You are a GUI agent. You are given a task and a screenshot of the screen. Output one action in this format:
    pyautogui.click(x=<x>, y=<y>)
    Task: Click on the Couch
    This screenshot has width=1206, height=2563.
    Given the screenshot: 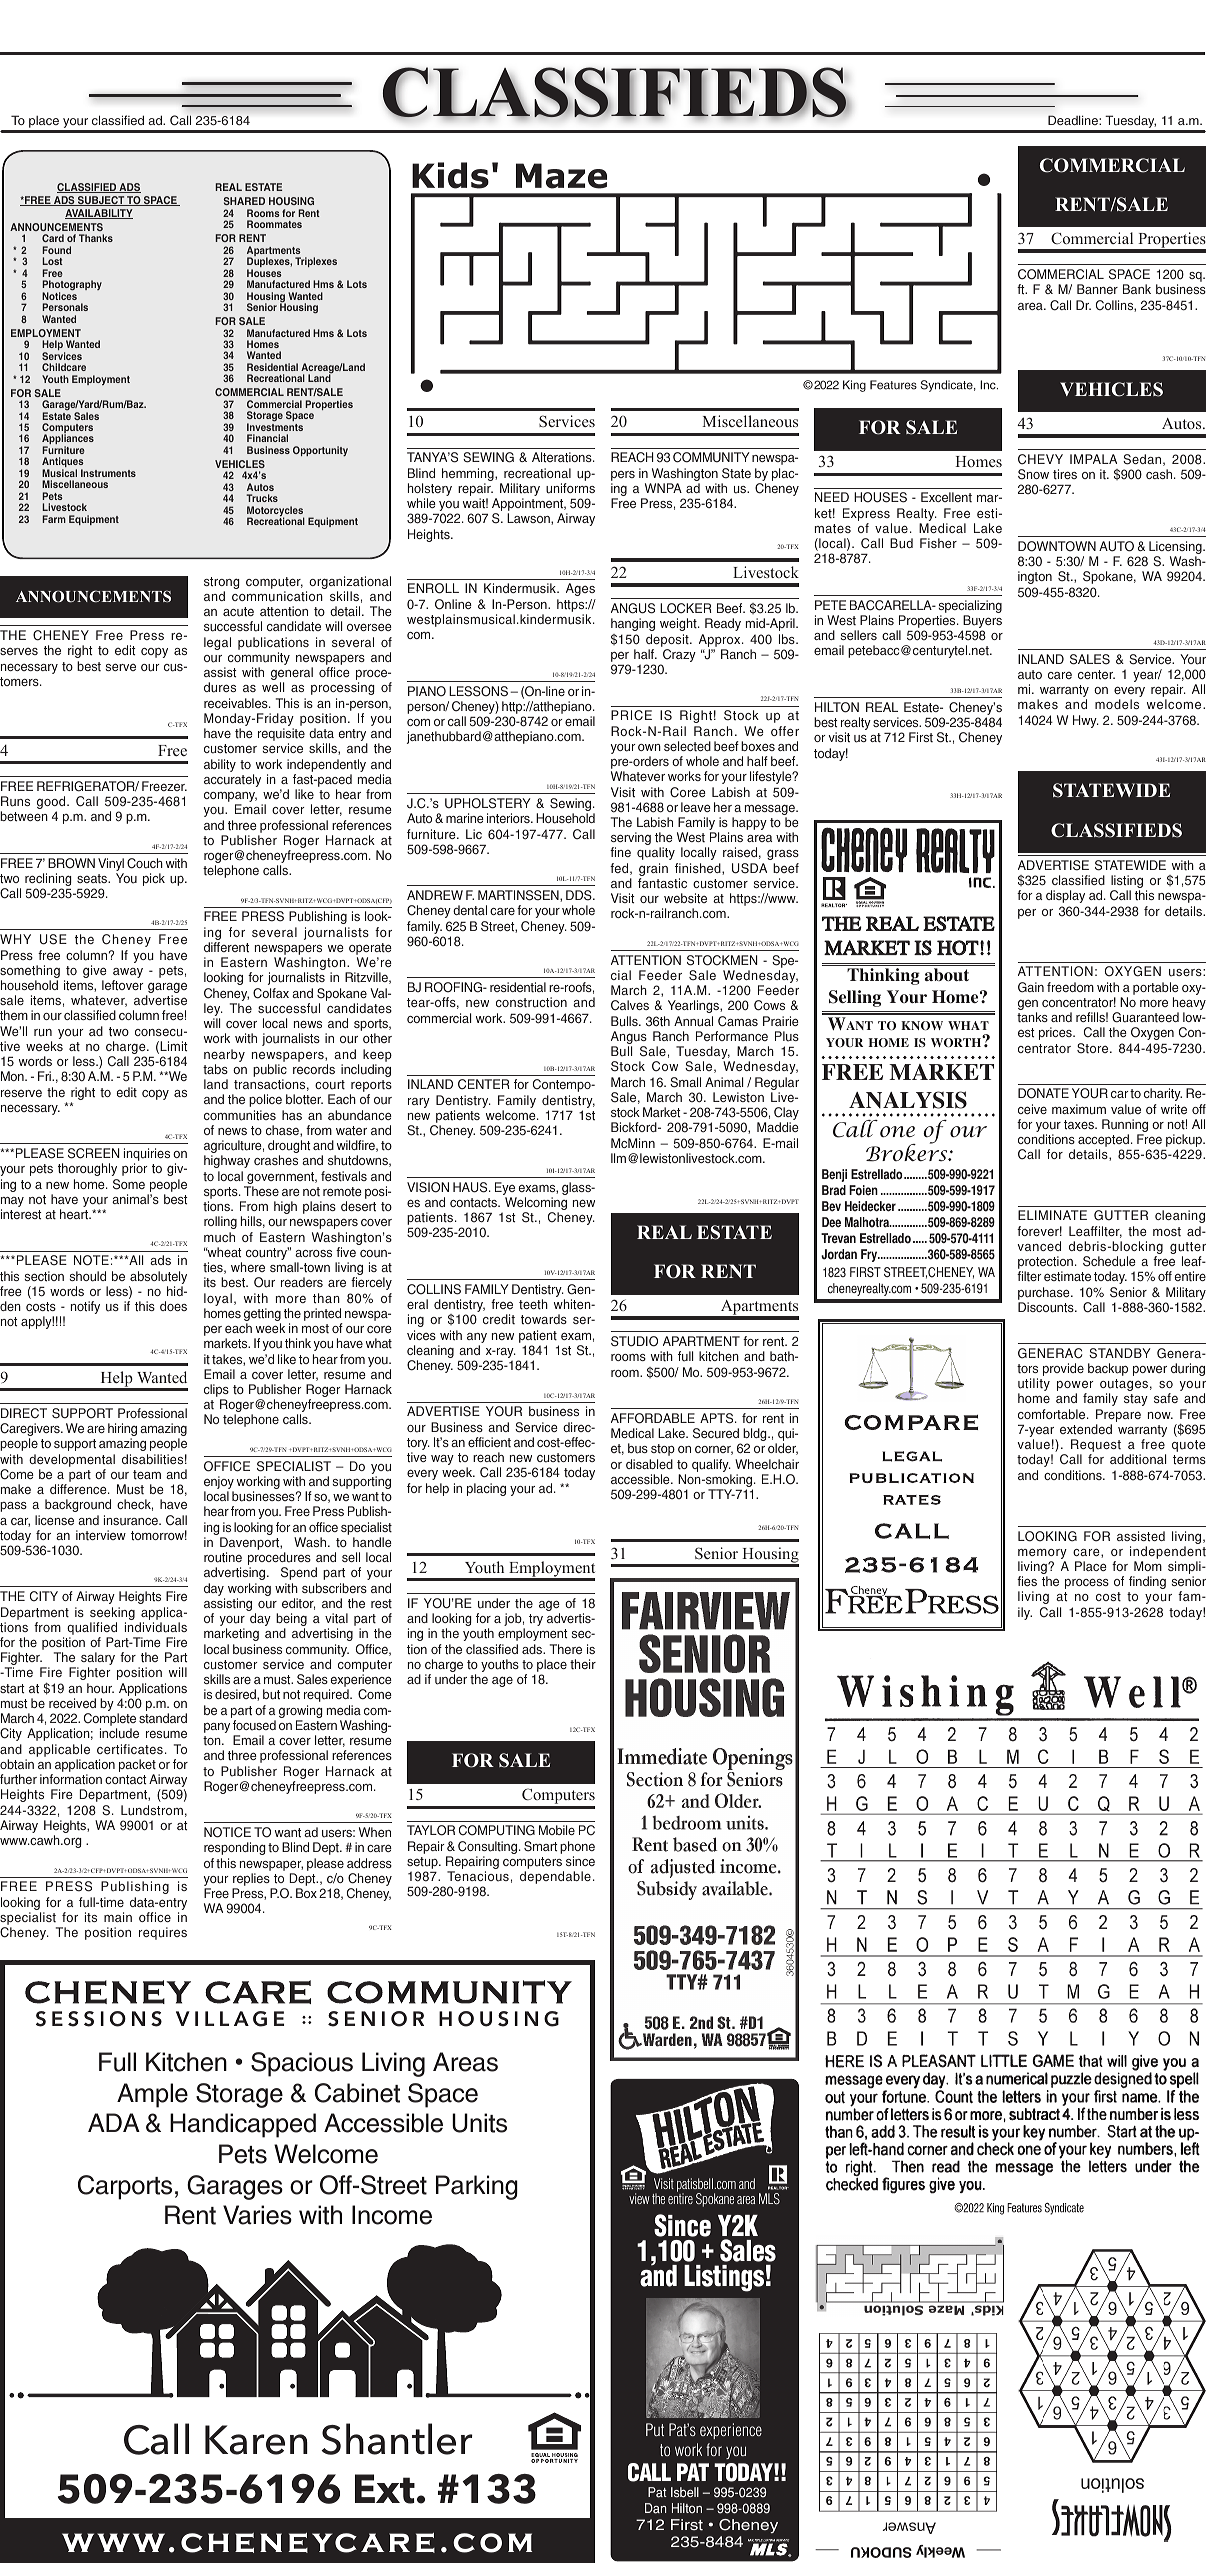 What is the action you would take?
    pyautogui.click(x=145, y=863)
